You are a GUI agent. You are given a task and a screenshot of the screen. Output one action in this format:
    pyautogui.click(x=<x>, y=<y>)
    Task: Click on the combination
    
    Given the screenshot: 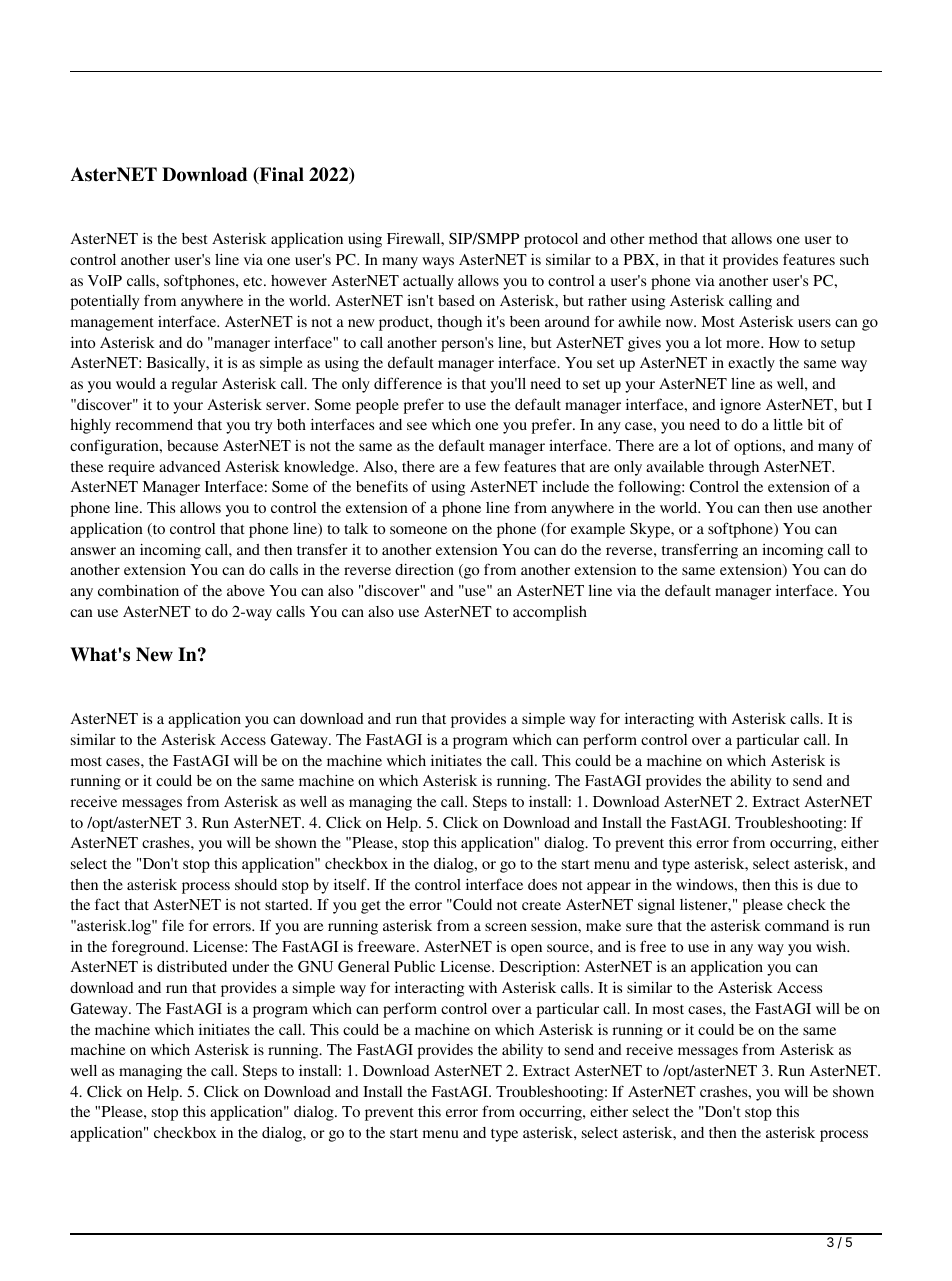 What is the action you would take?
    pyautogui.click(x=138, y=590)
